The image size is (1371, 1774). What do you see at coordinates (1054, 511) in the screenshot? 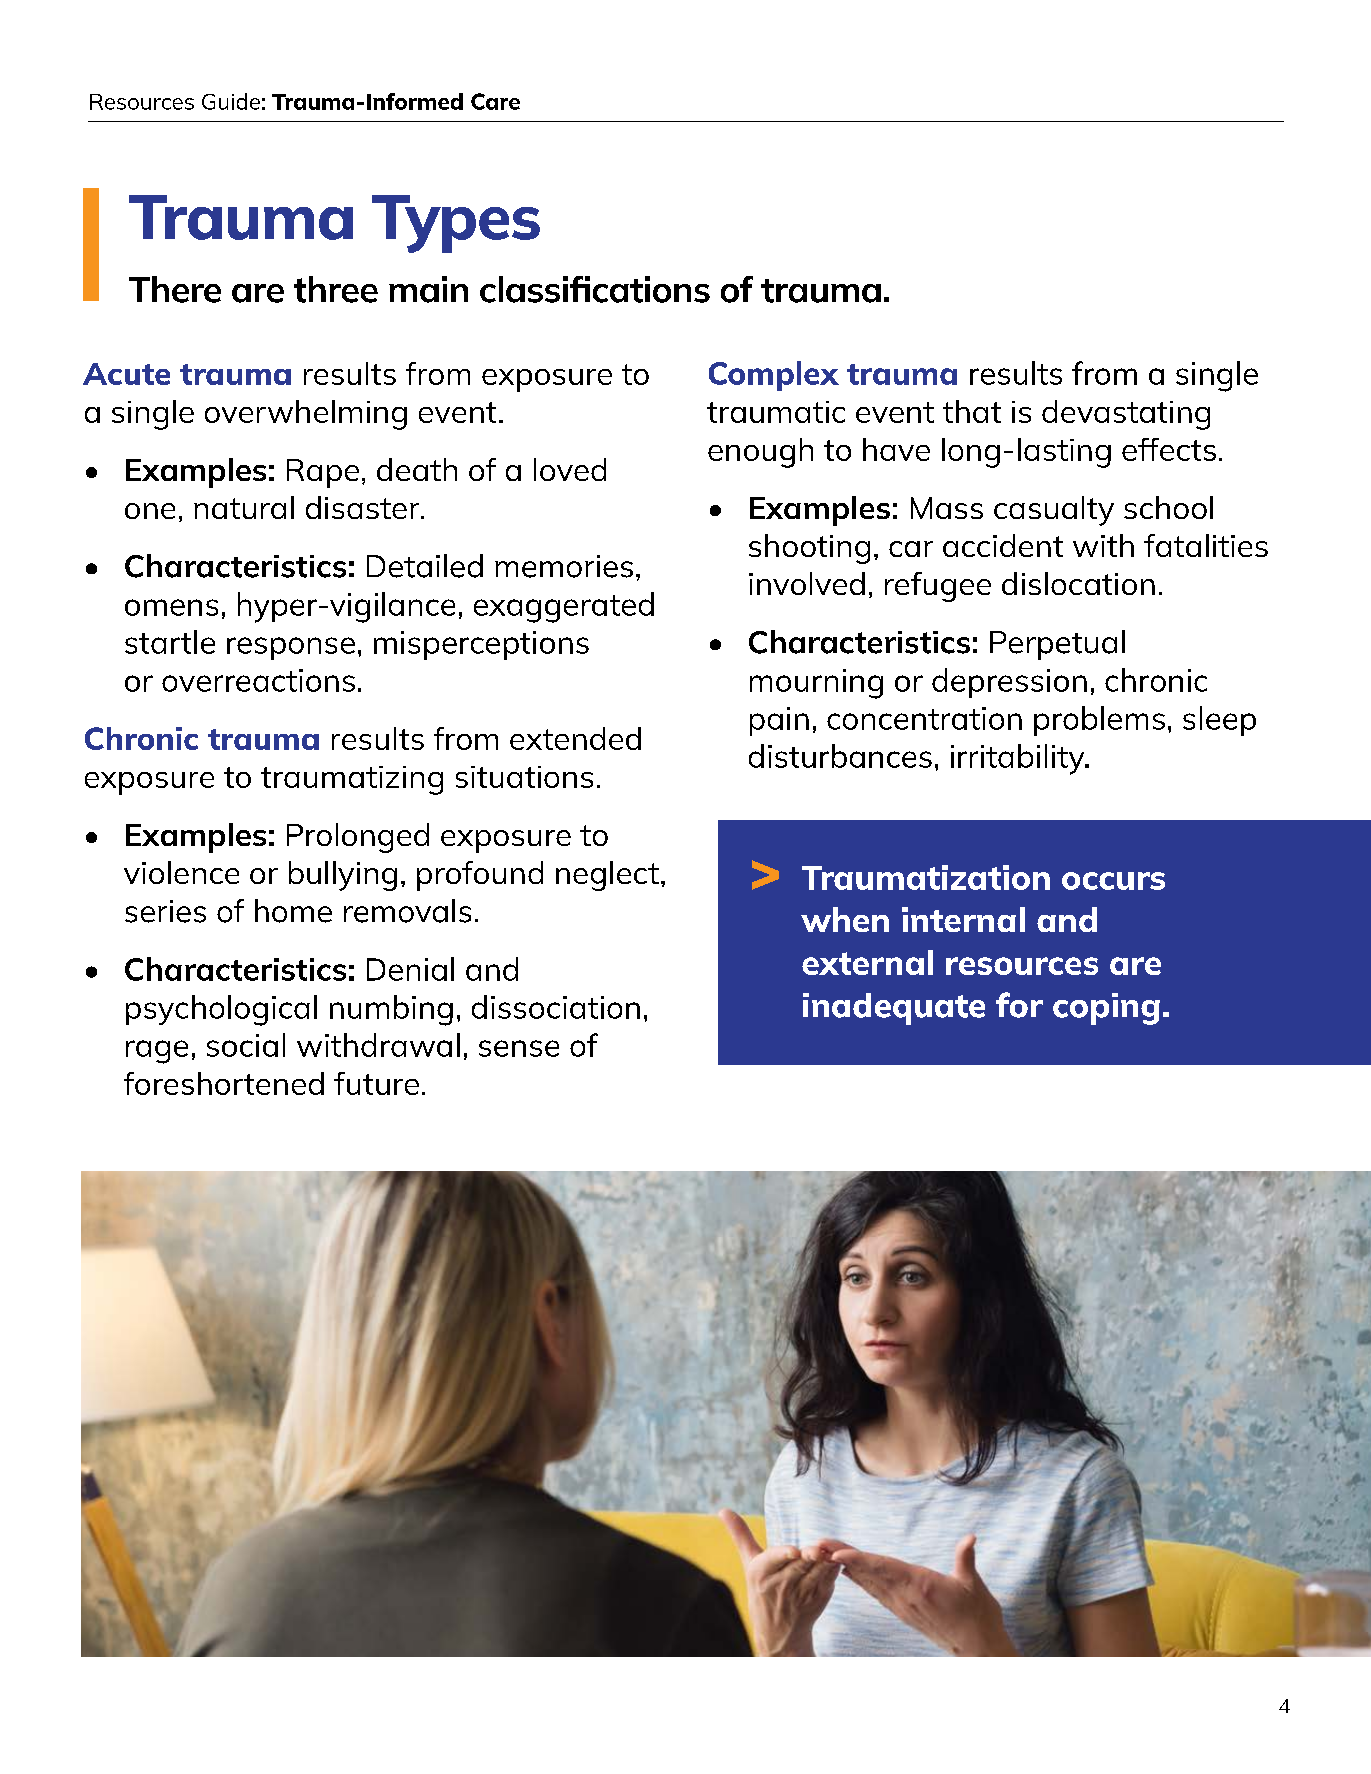
I see `casualty` at bounding box center [1054, 511].
